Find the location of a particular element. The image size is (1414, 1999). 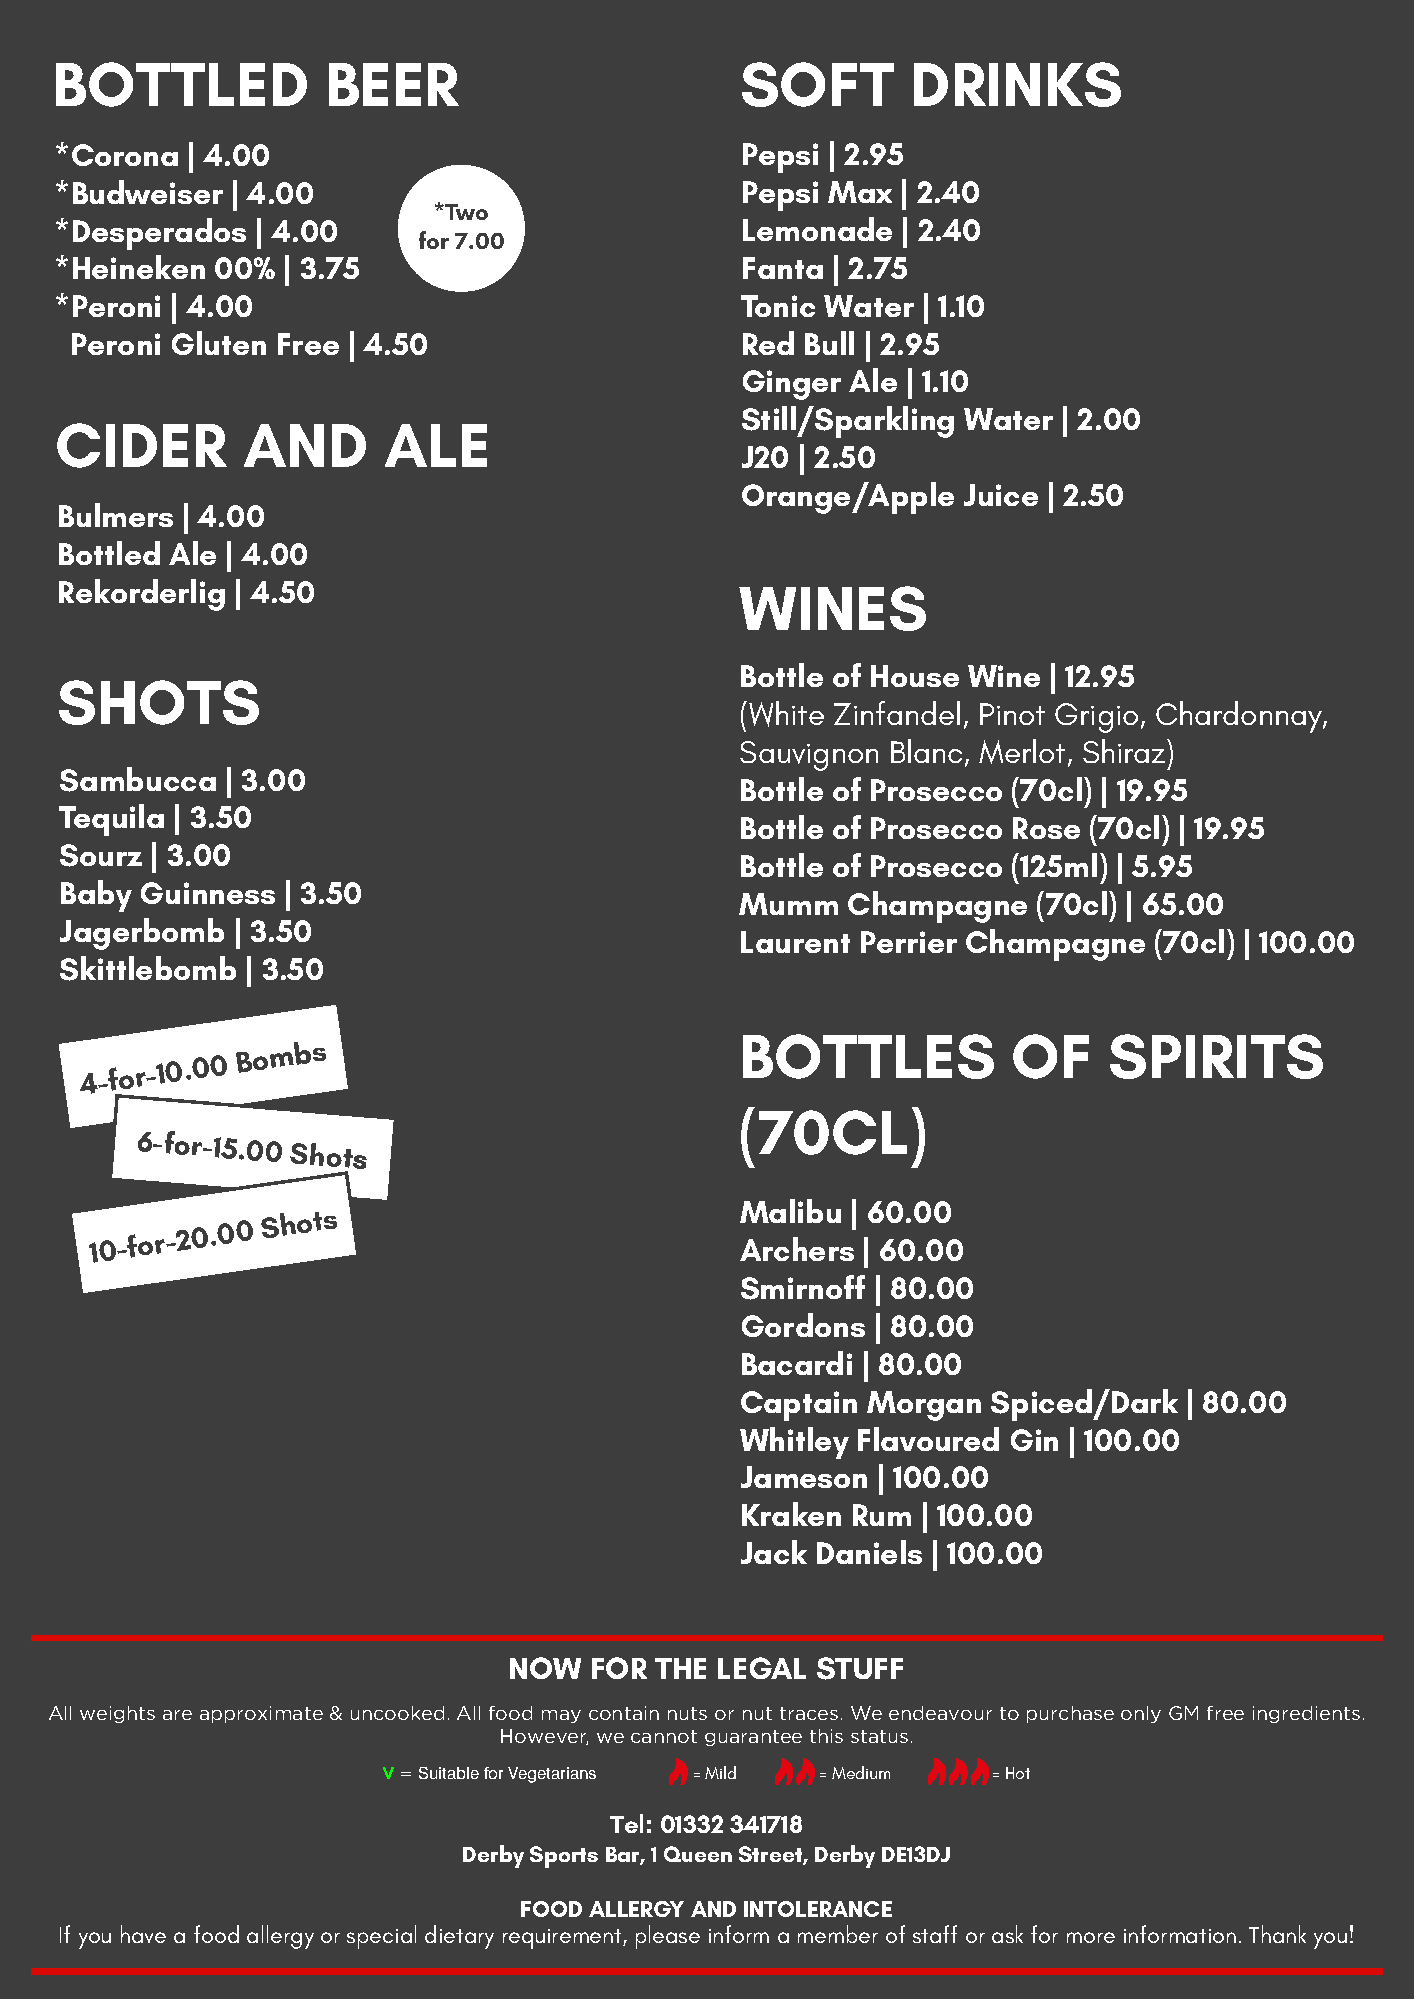

SOFT is located at coordinates (818, 84).
